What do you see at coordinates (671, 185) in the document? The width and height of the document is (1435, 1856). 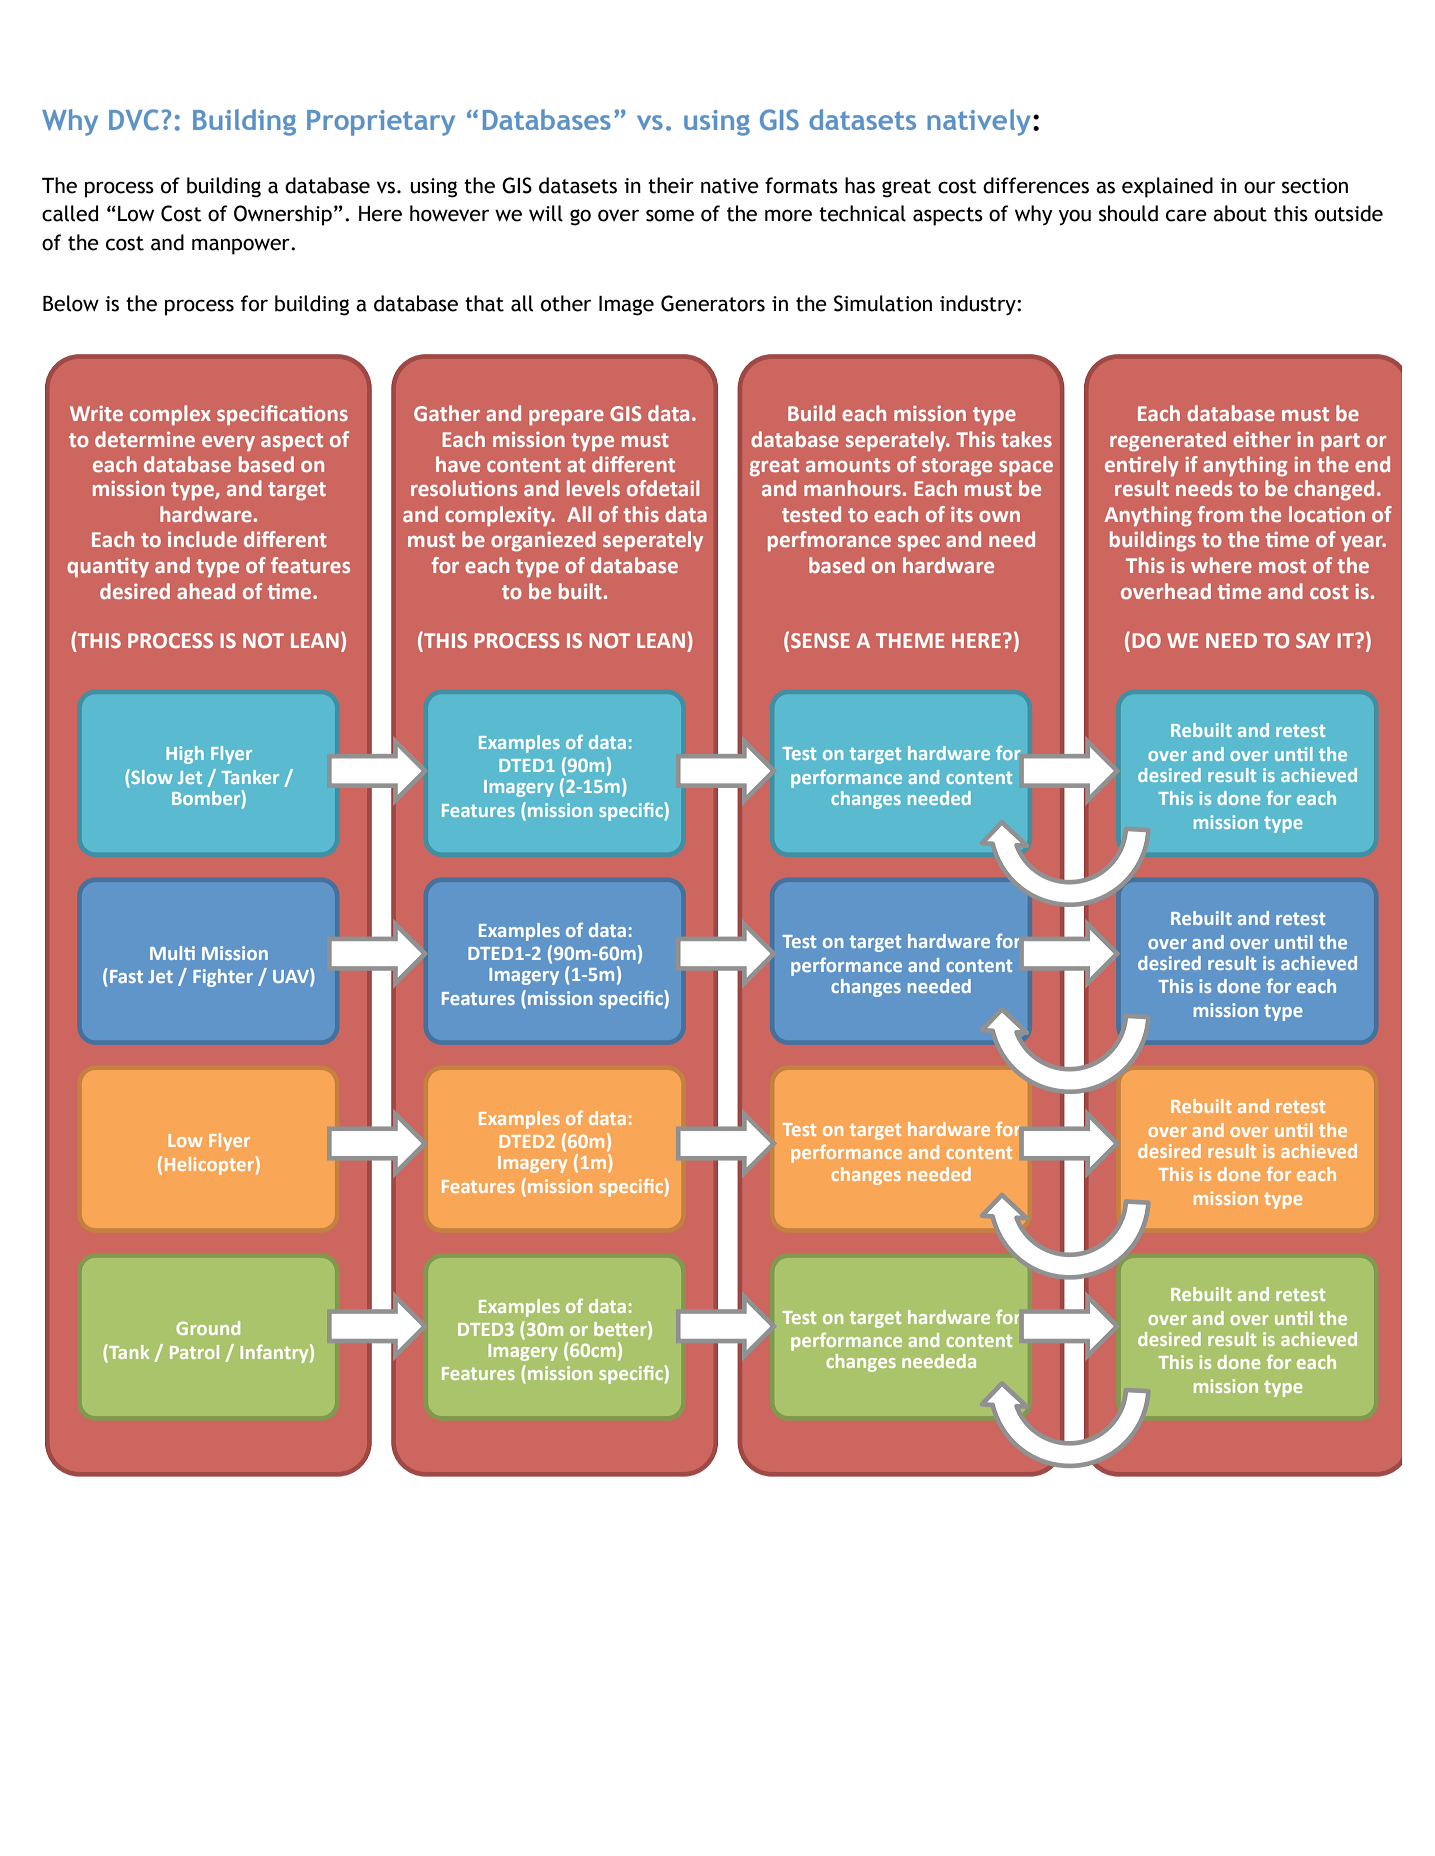 I see `their` at bounding box center [671, 185].
